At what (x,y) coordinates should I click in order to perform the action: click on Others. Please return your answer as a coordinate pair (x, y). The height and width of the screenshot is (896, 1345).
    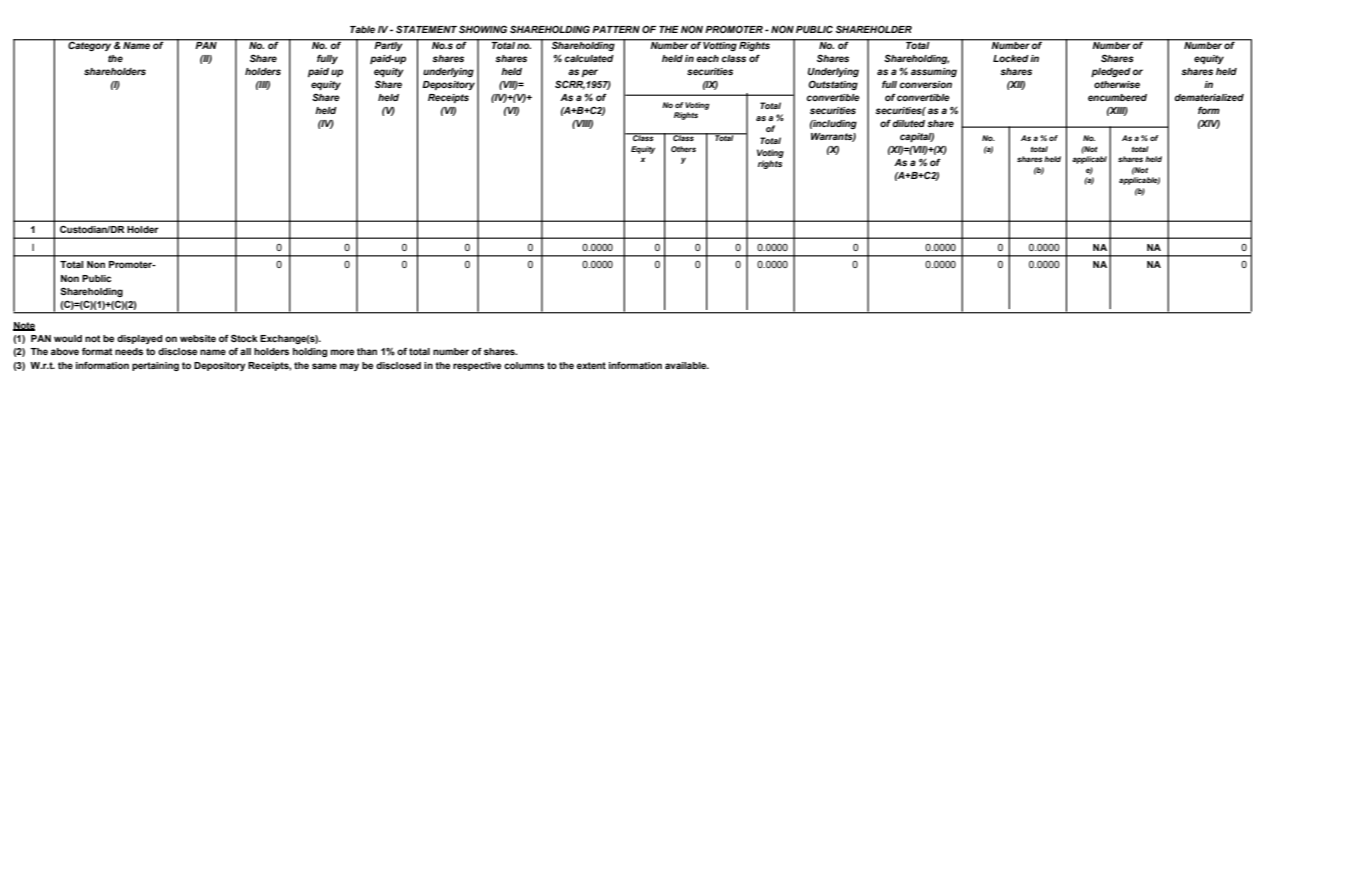
    Looking at the image, I should click on (683, 149).
